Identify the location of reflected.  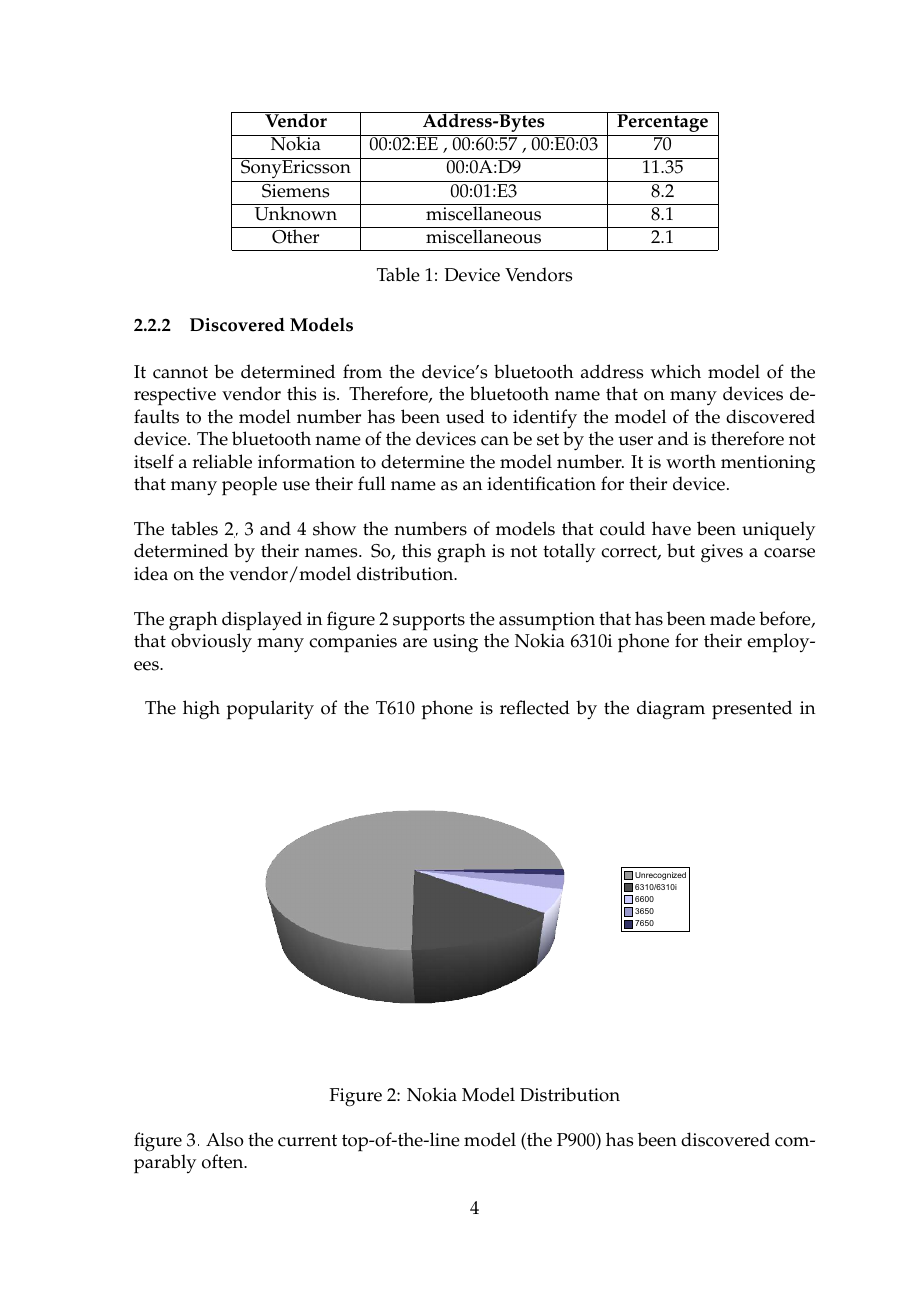
(535, 707).
